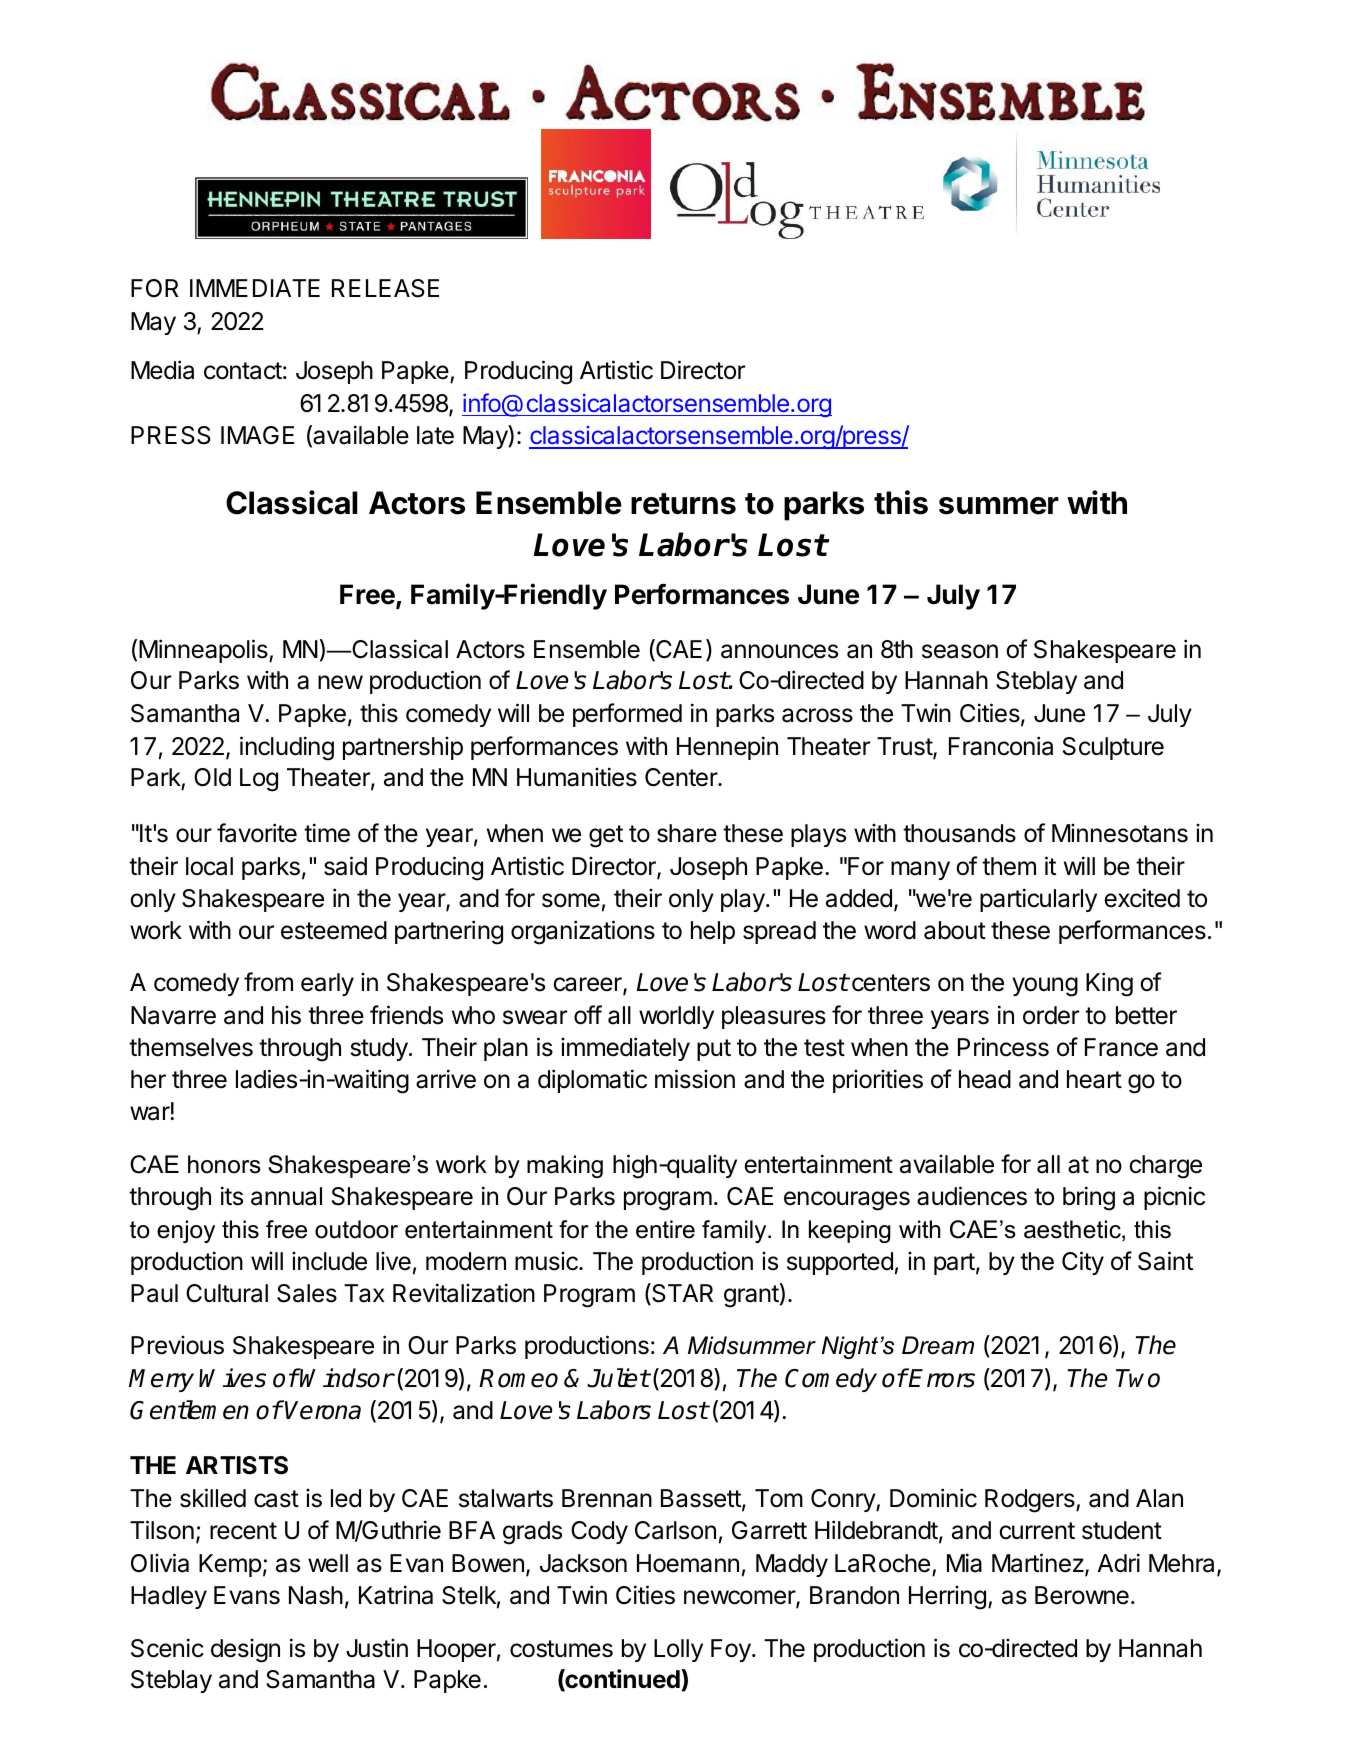 The height and width of the image is (1754, 1355). Describe the element at coordinates (683, 504) in the image. I see `returns` at that location.
